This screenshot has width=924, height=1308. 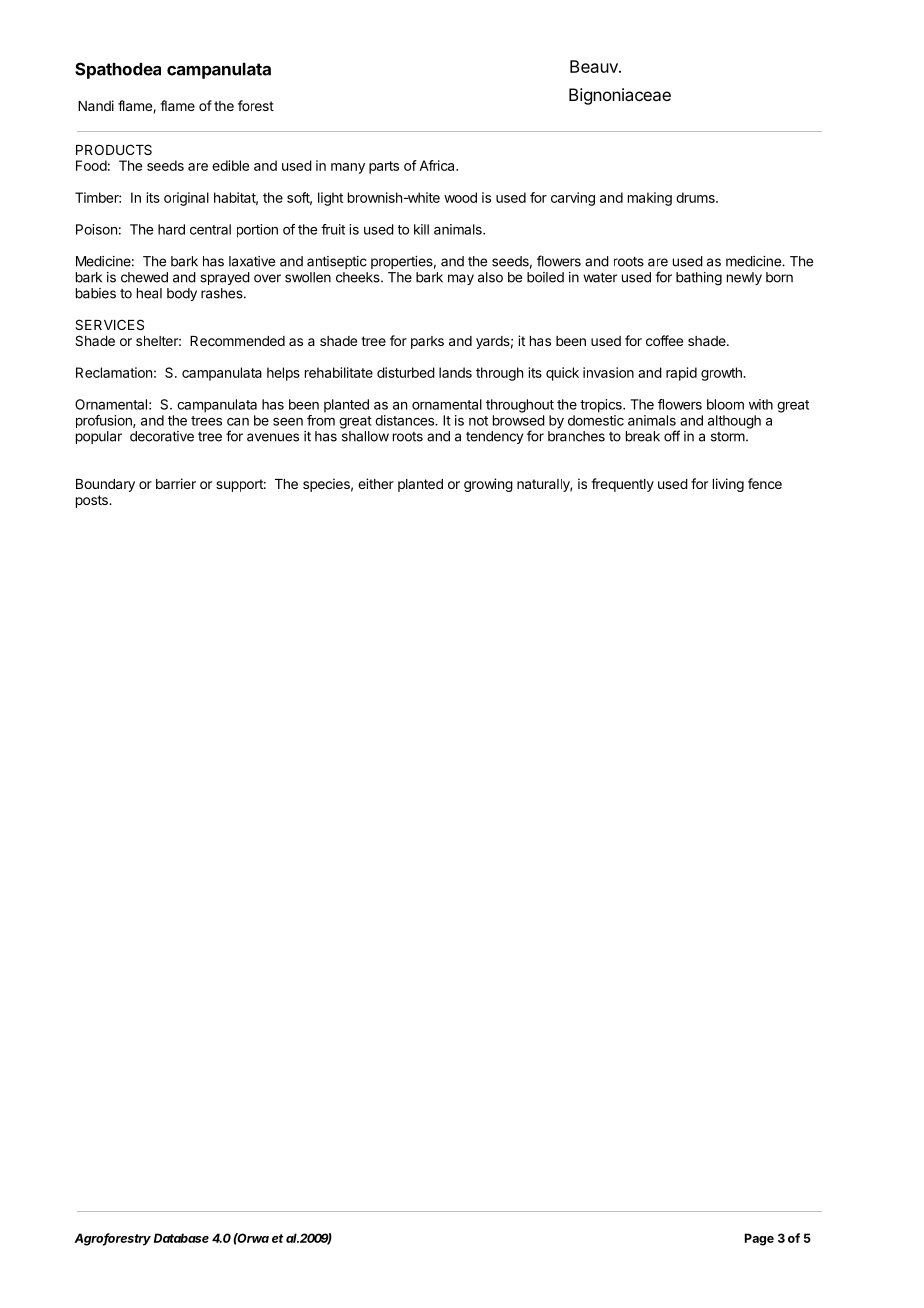 What do you see at coordinates (488, 485) in the screenshot?
I see `growing` at bounding box center [488, 485].
